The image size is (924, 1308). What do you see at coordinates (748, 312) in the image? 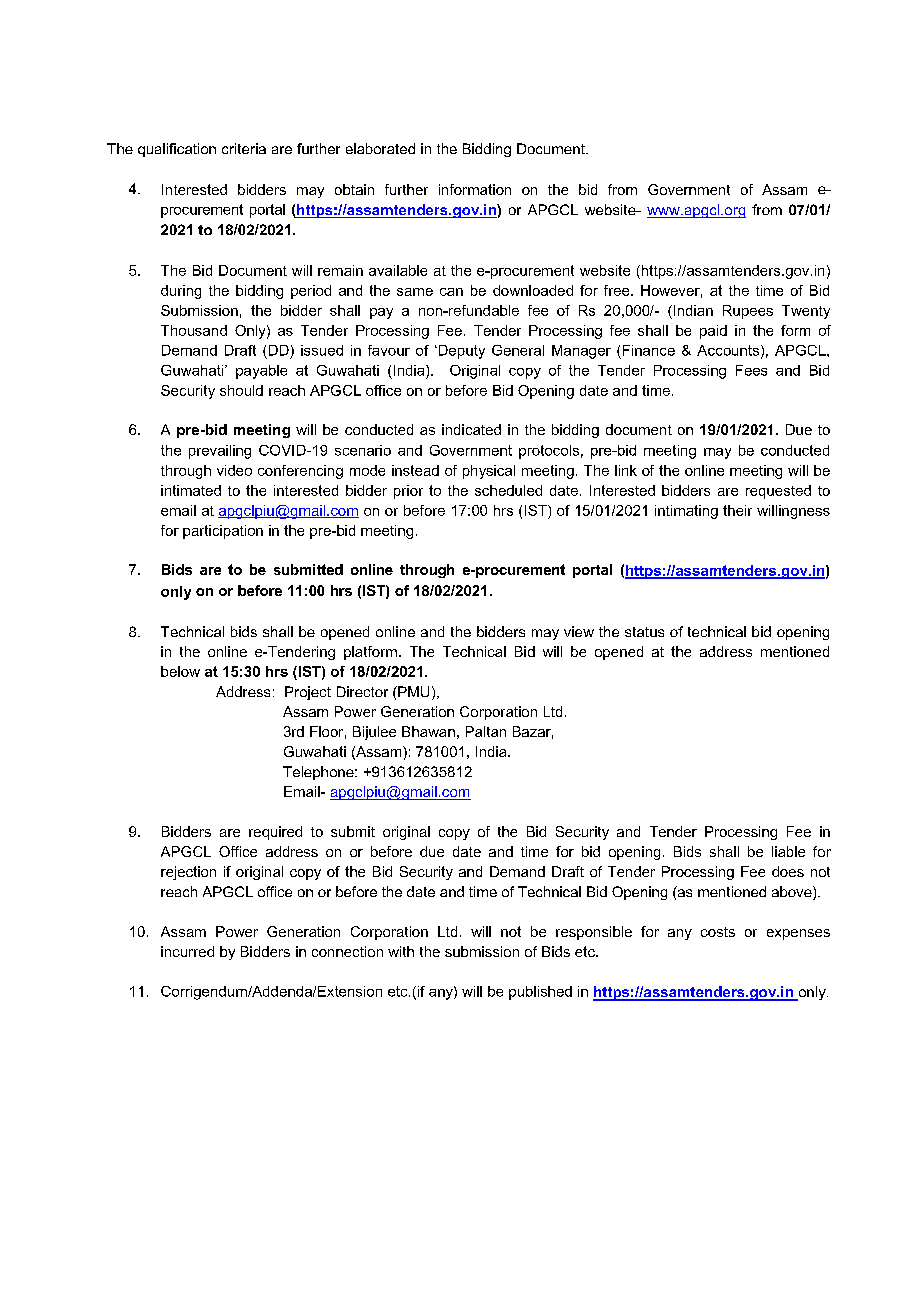
I see `Rupees` at bounding box center [748, 312].
